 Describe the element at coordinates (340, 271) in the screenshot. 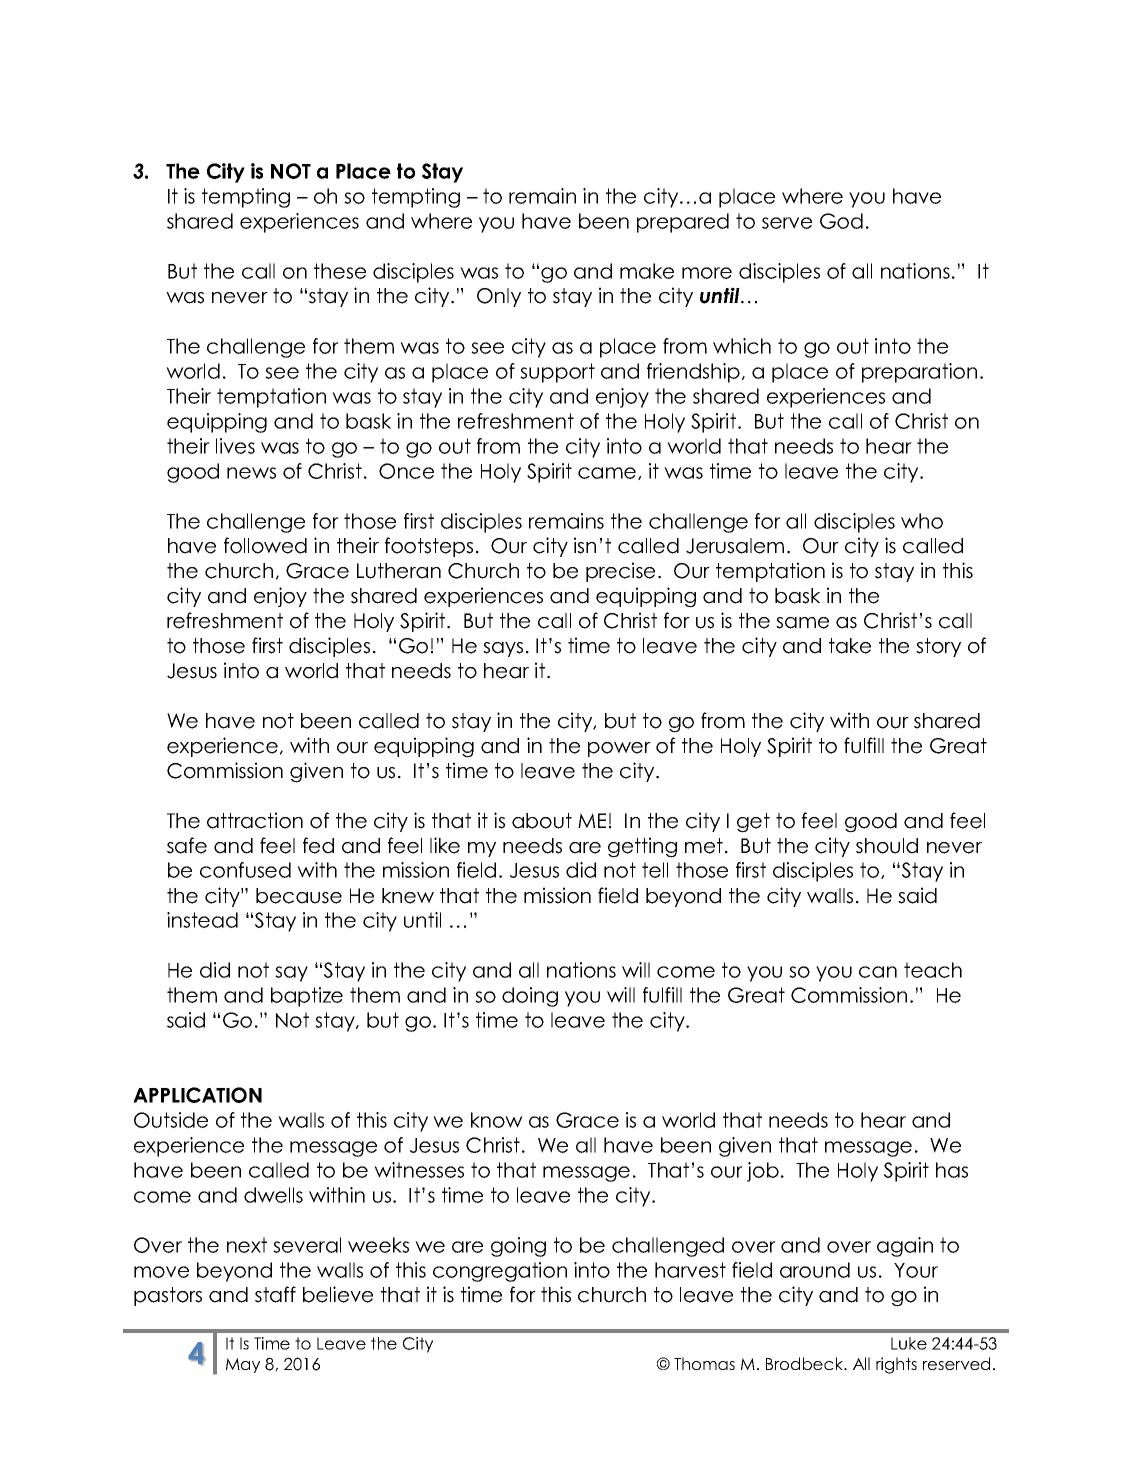

I see `these` at that location.
